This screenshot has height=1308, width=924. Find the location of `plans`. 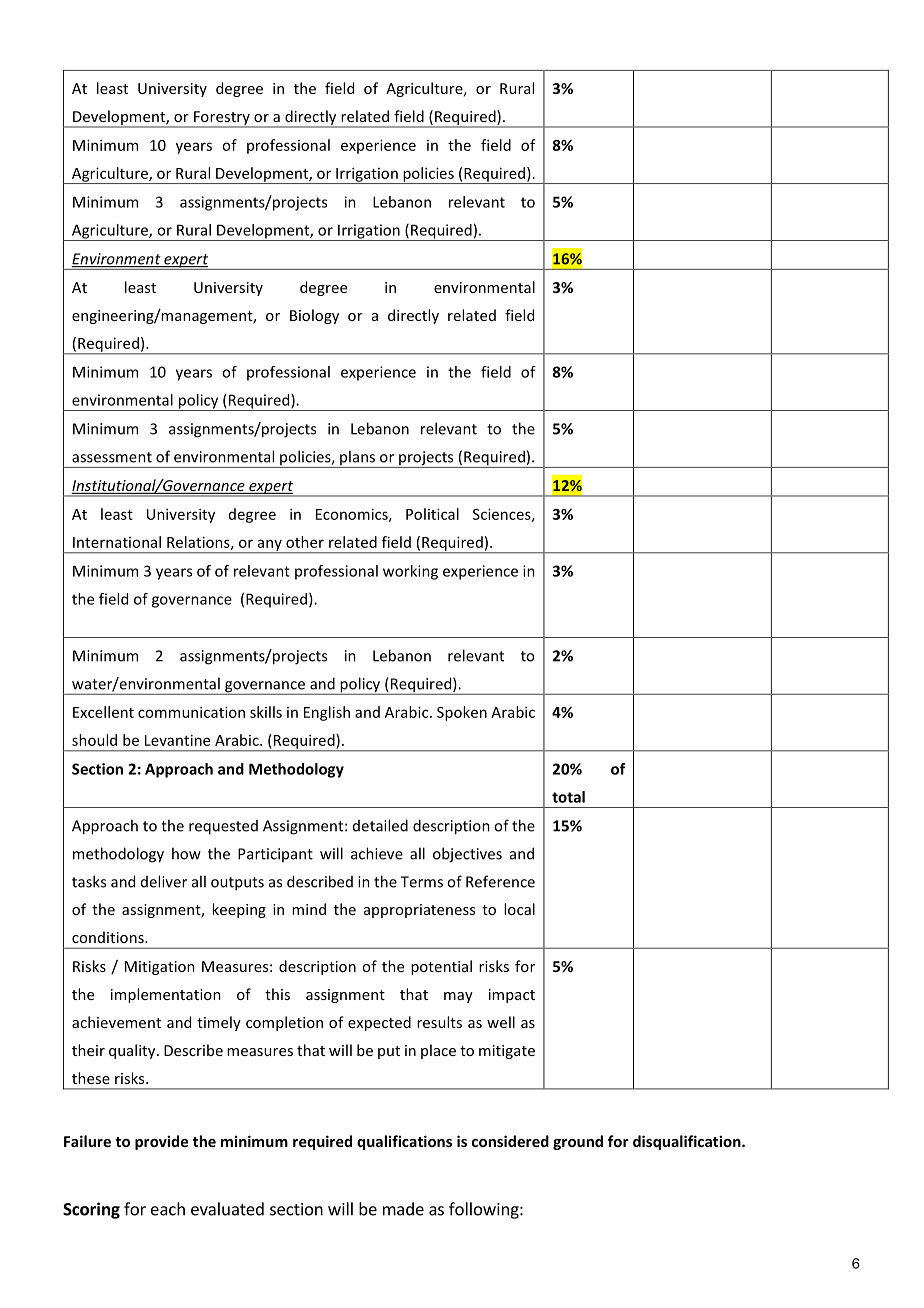

plans is located at coordinates (358, 459).
